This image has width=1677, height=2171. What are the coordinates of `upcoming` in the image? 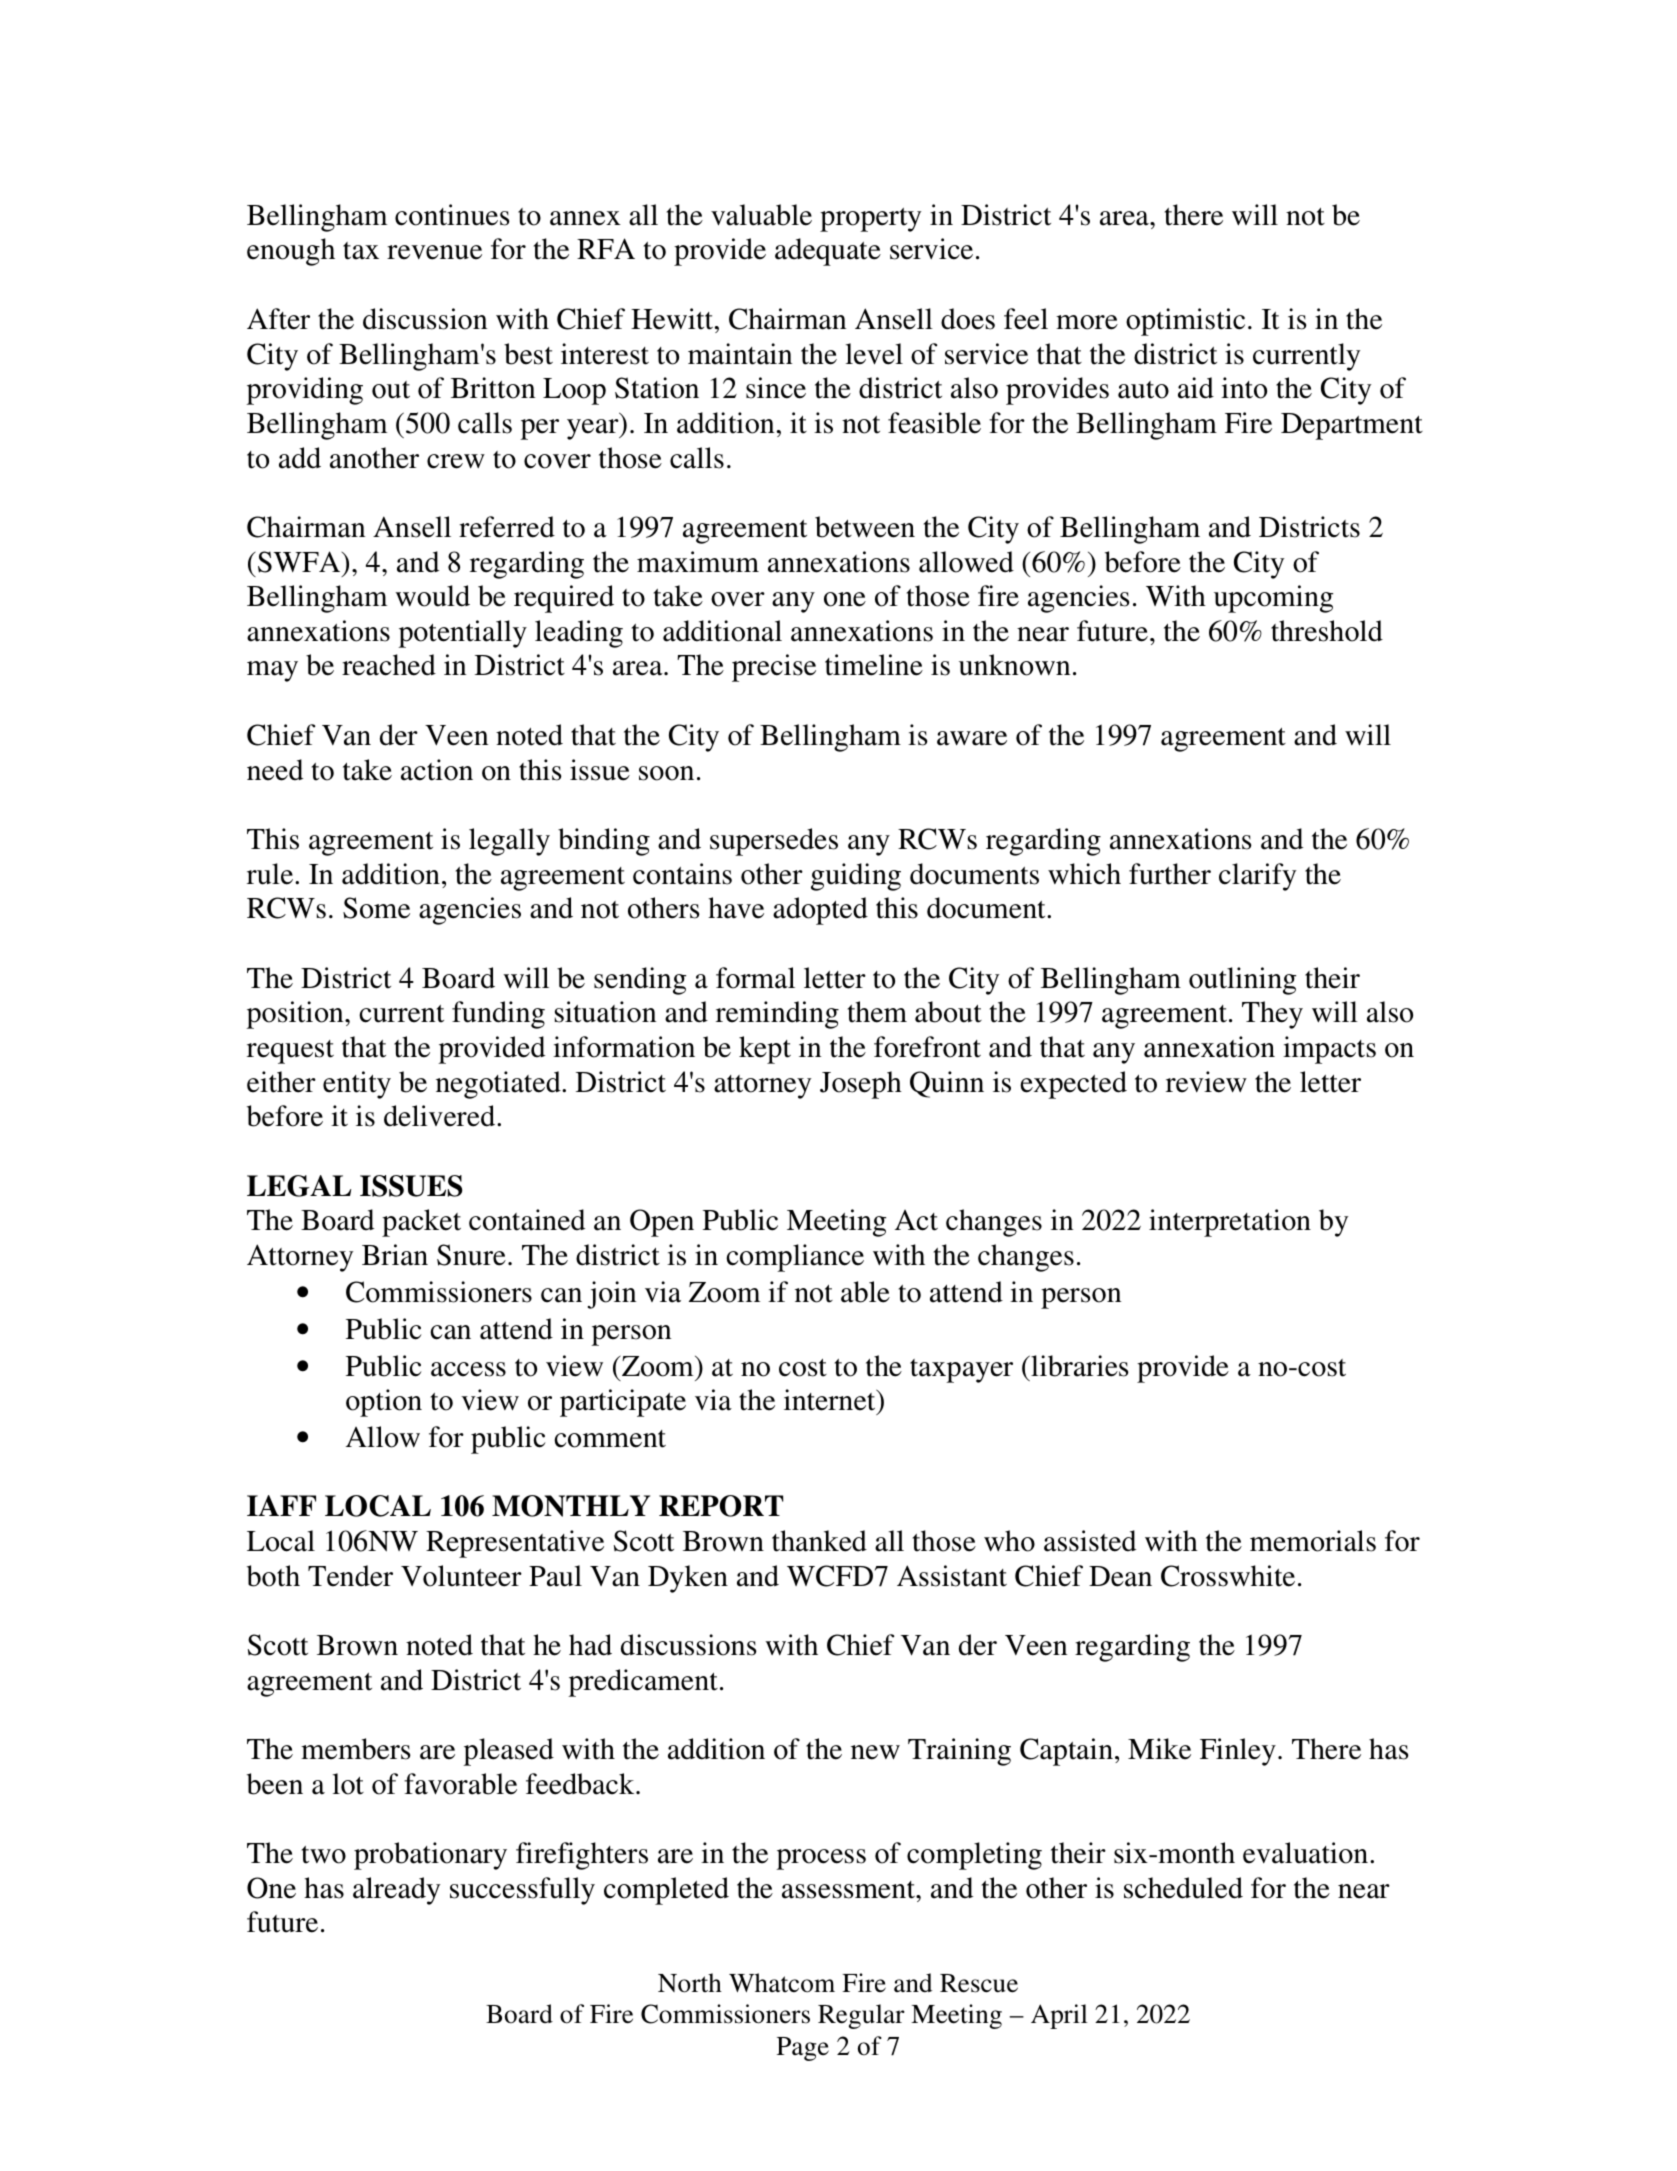 It's located at (1273, 599).
